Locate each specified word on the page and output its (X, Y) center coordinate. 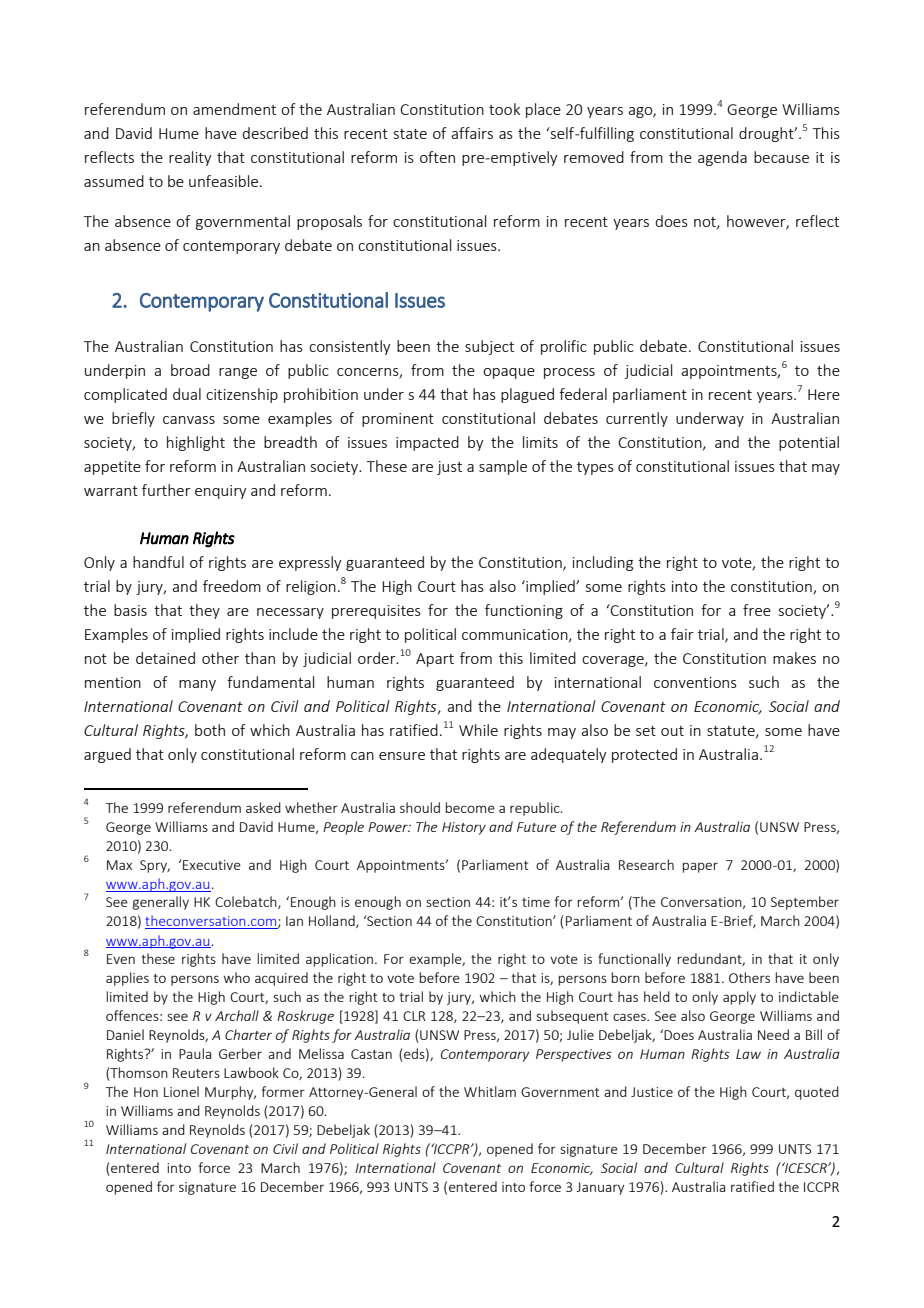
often (437, 157)
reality (190, 158)
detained (165, 658)
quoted (817, 1093)
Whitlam (490, 1091)
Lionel (181, 1091)
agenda (722, 158)
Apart (435, 660)
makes (794, 658)
